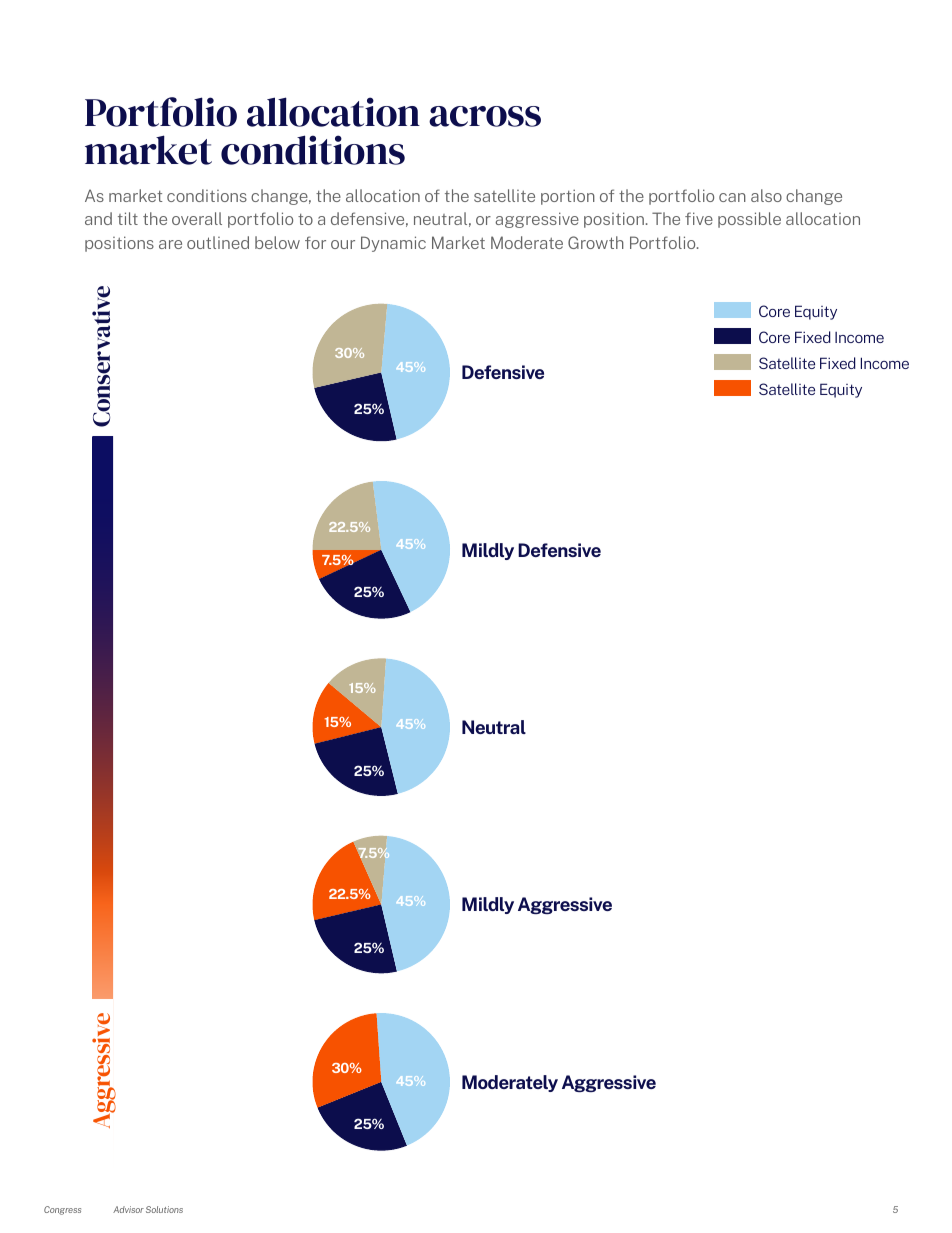  I want to click on outlined, so click(218, 242).
